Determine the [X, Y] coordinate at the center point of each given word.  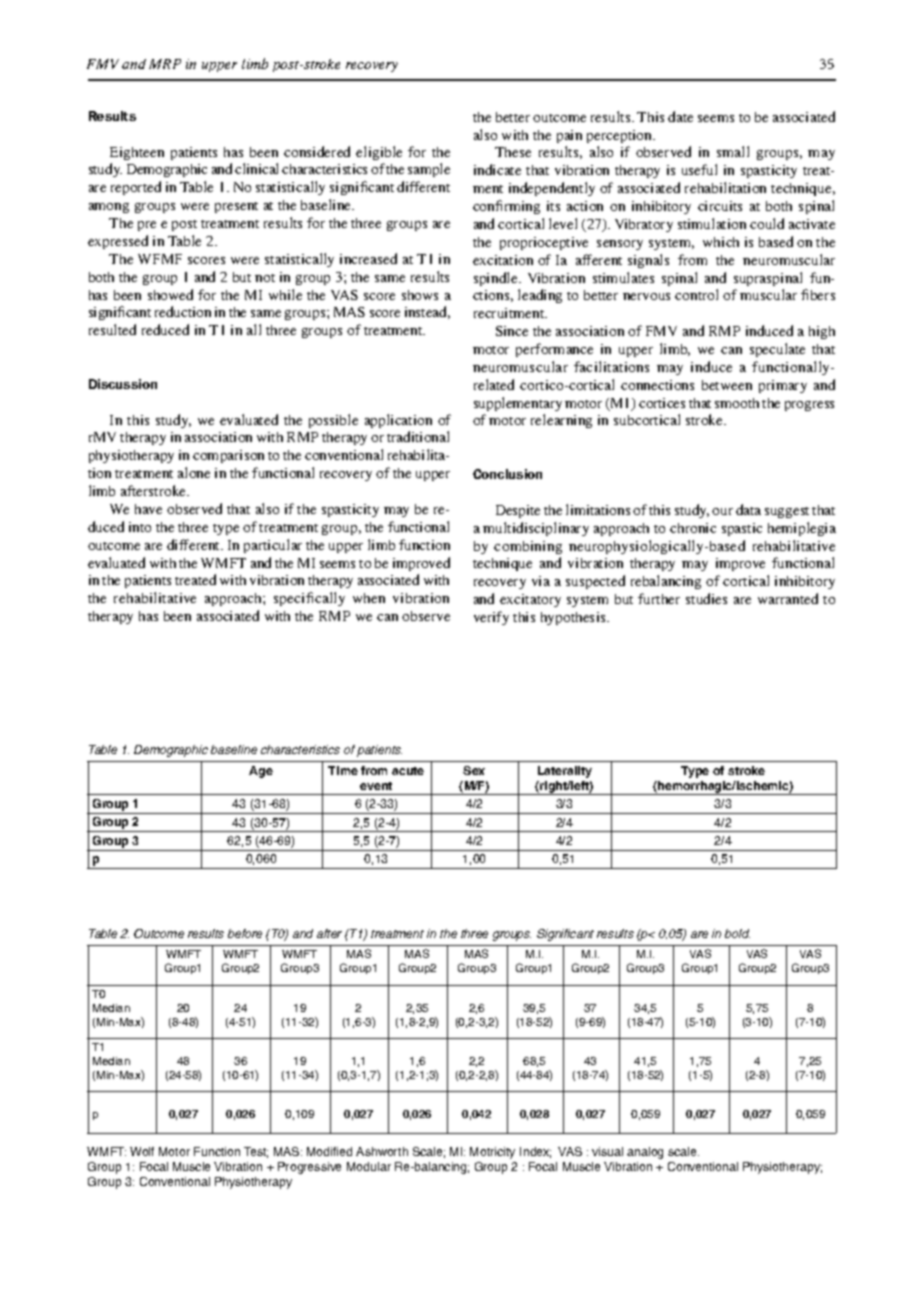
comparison [228, 456]
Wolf [142, 1151]
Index [535, 1152]
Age [261, 772]
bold [737, 933]
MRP [165, 64]
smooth [737, 403]
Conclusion [507, 474]
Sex [474, 770]
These [513, 152]
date [680, 116]
